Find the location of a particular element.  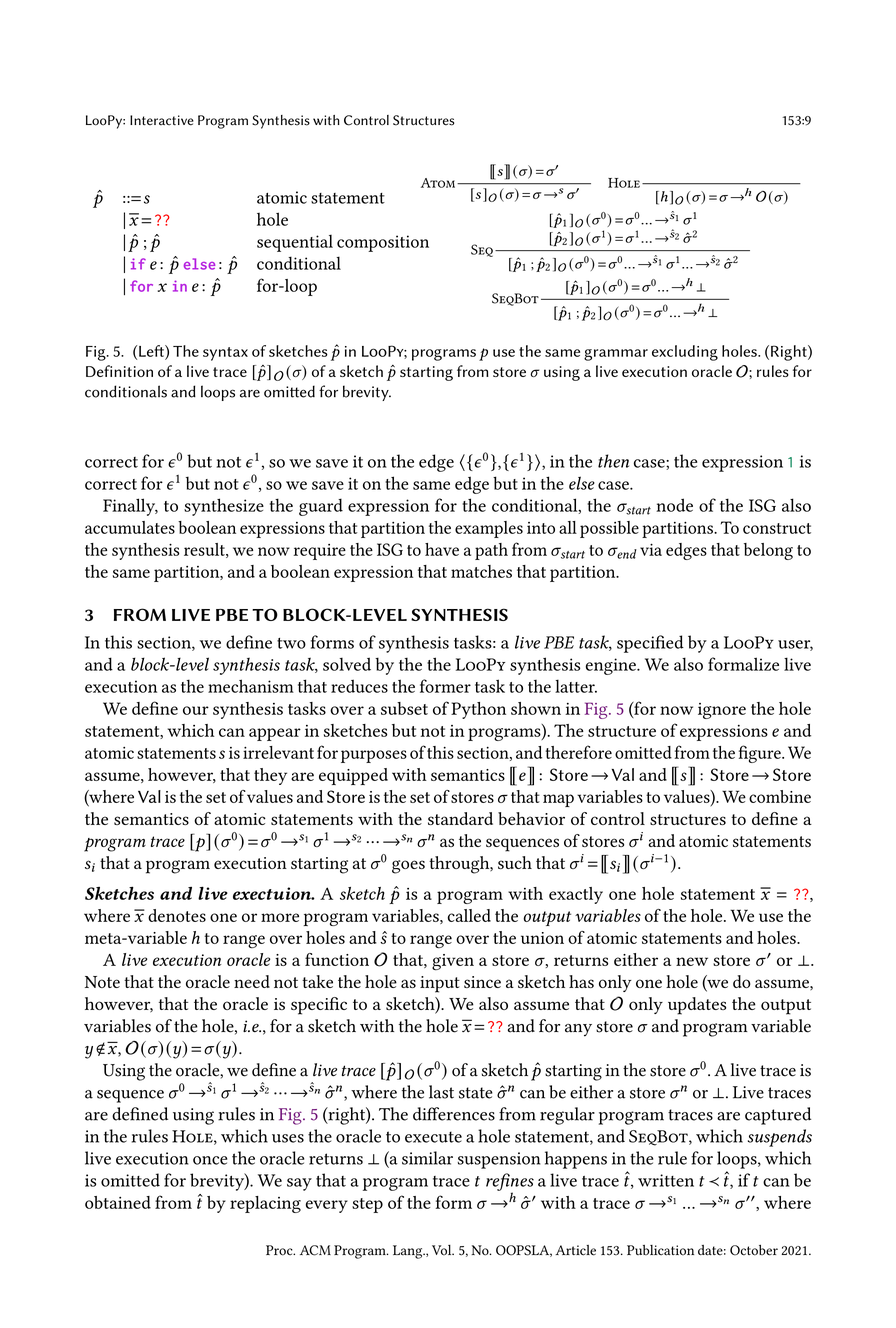

examples is located at coordinates (489, 529).
